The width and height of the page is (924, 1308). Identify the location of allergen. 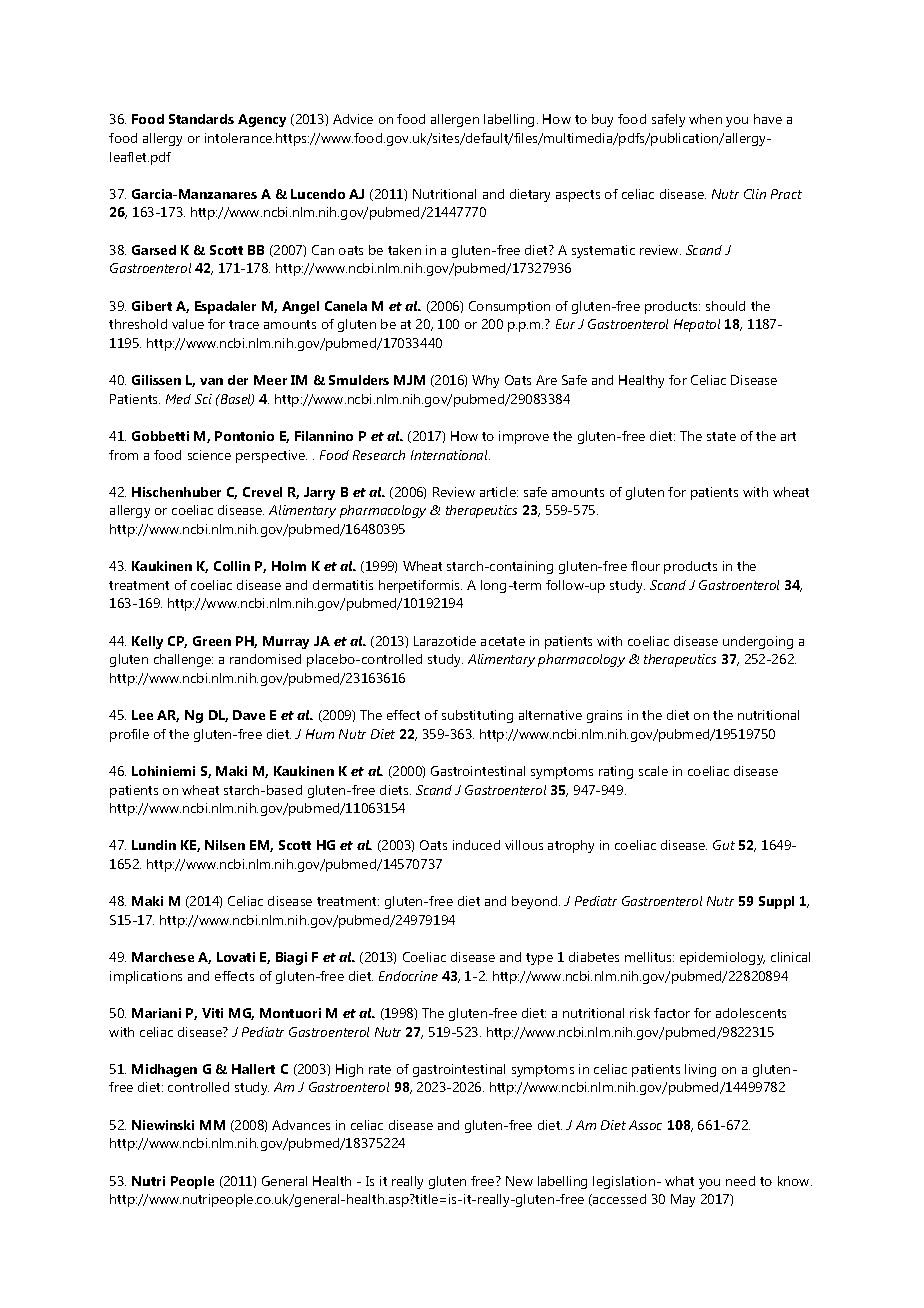
(455, 120).
